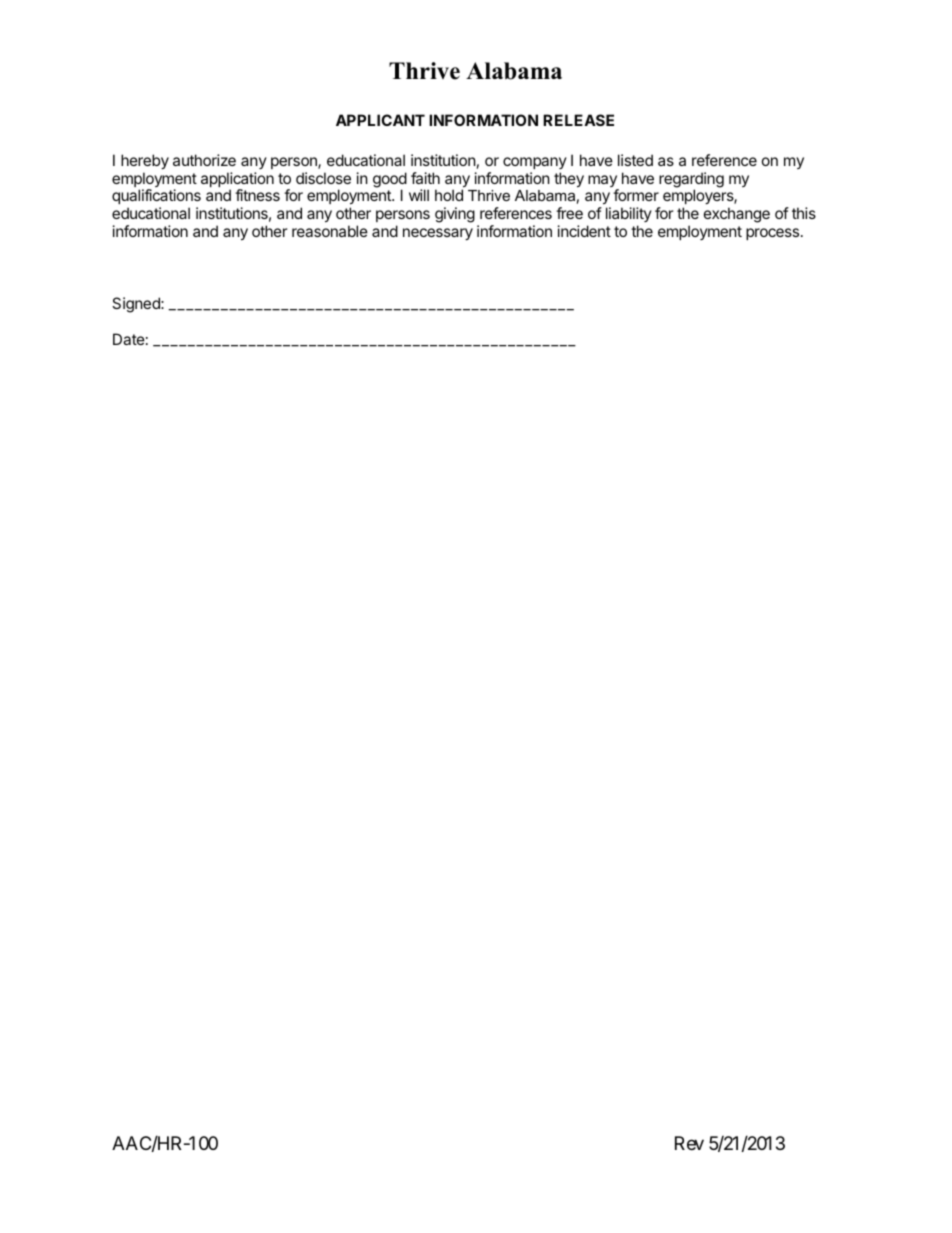 The height and width of the screenshot is (1233, 952). I want to click on this, so click(804, 213).
